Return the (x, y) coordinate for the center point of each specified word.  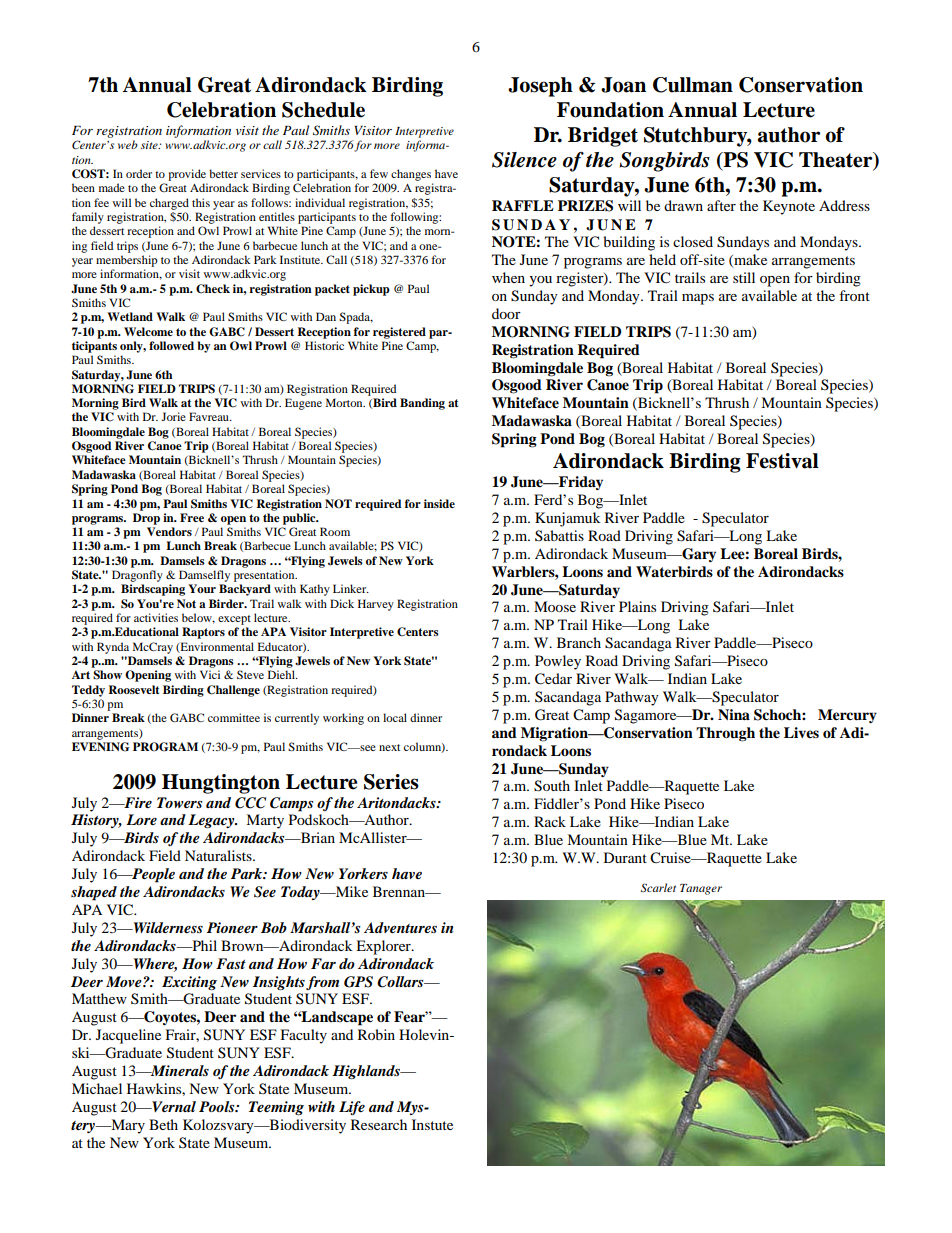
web (128, 144)
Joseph (540, 87)
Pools (218, 1106)
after (721, 205)
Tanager (701, 889)
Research (379, 1124)
